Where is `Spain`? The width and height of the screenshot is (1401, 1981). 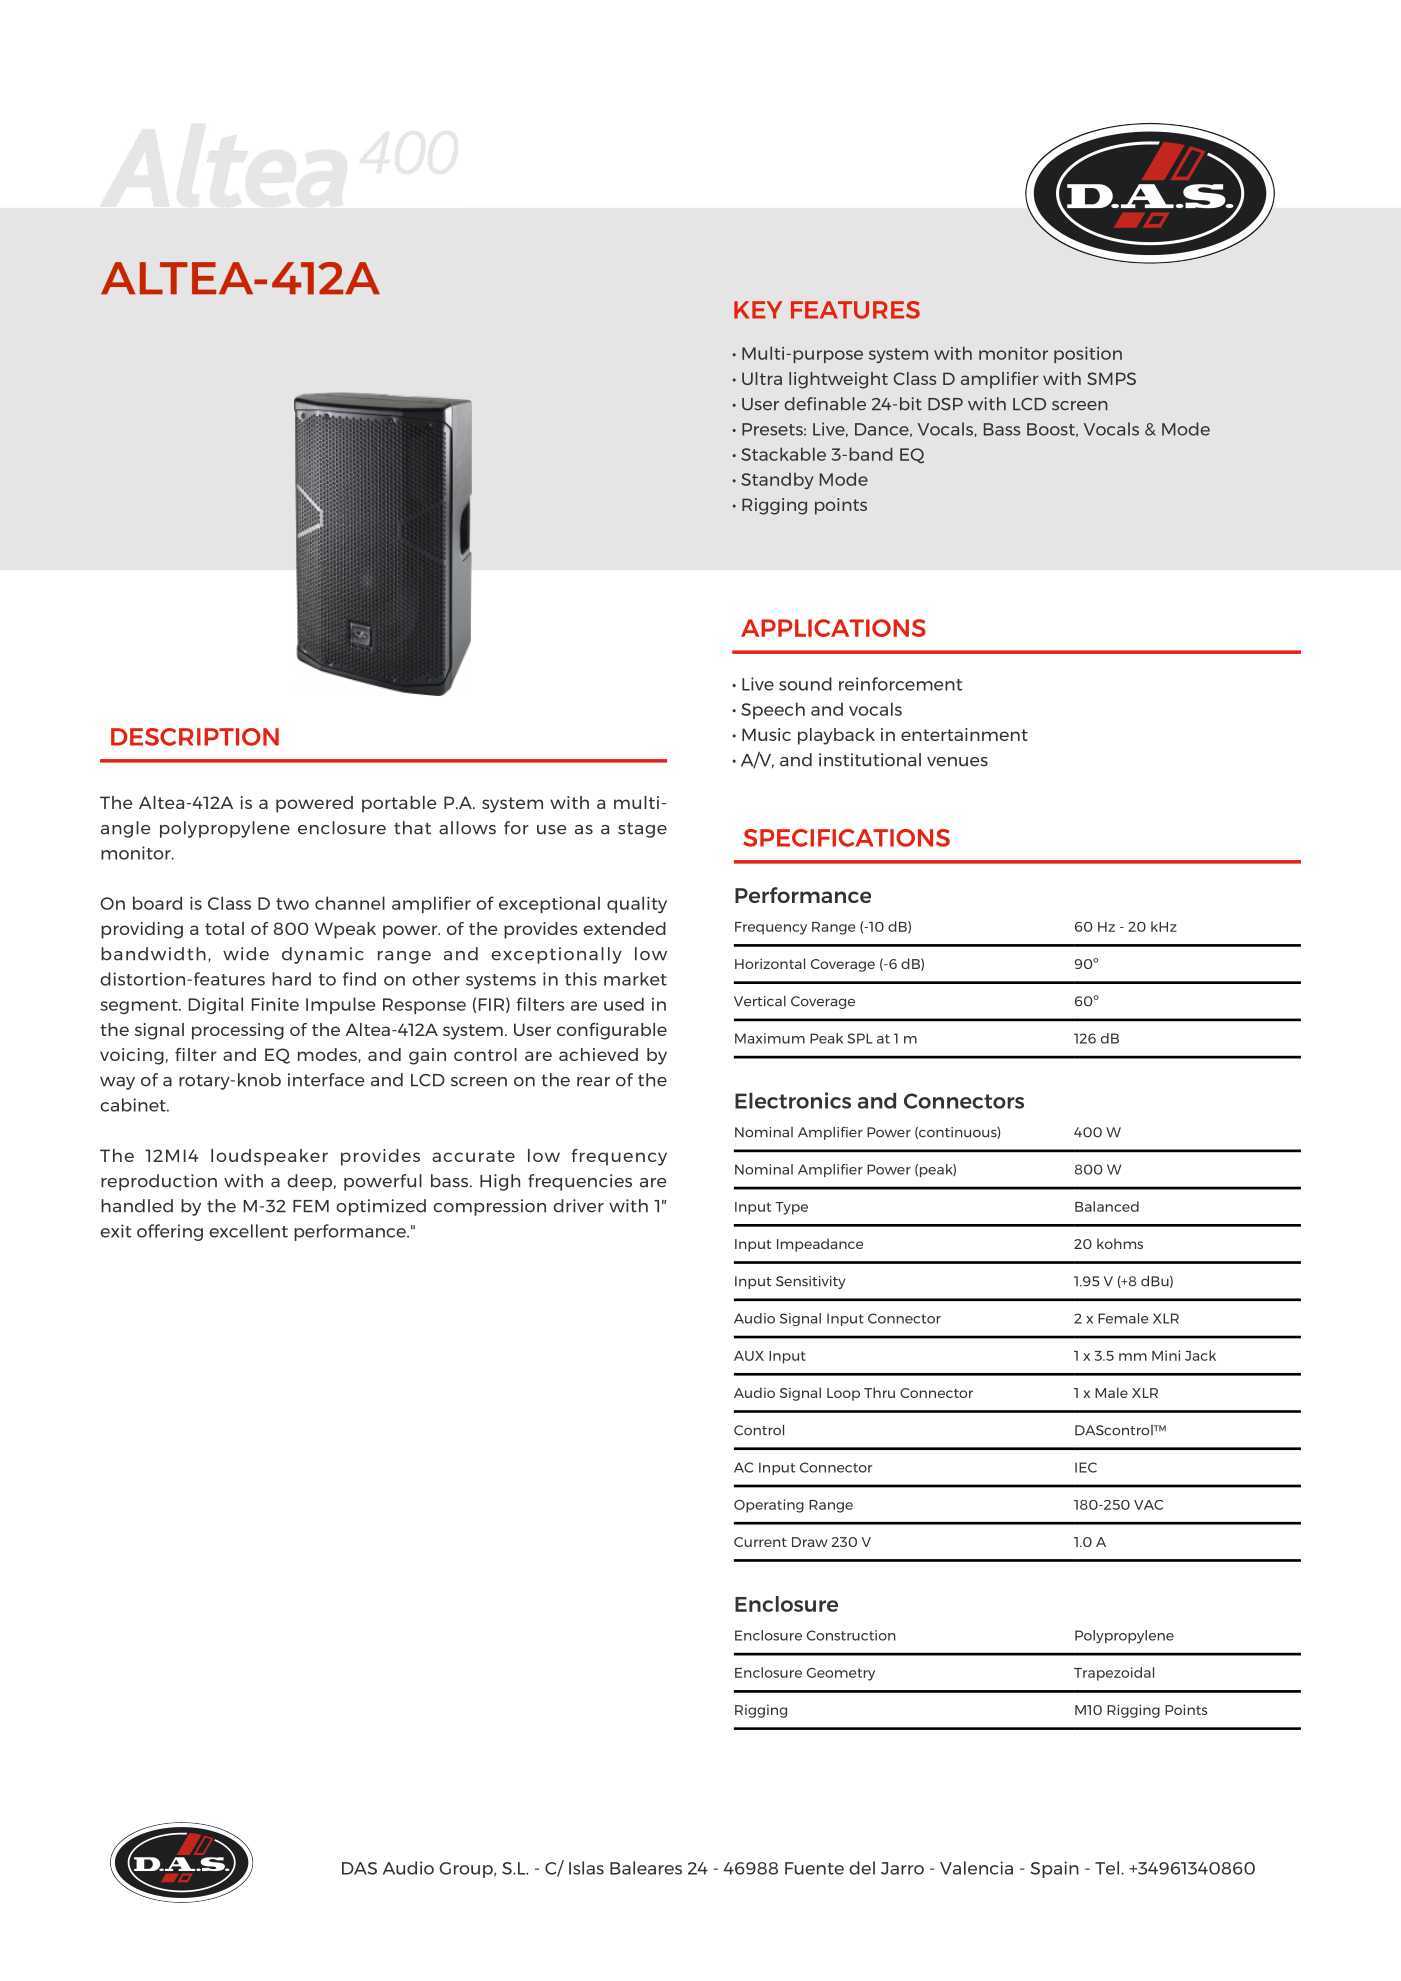 Spain is located at coordinates (1054, 1869).
